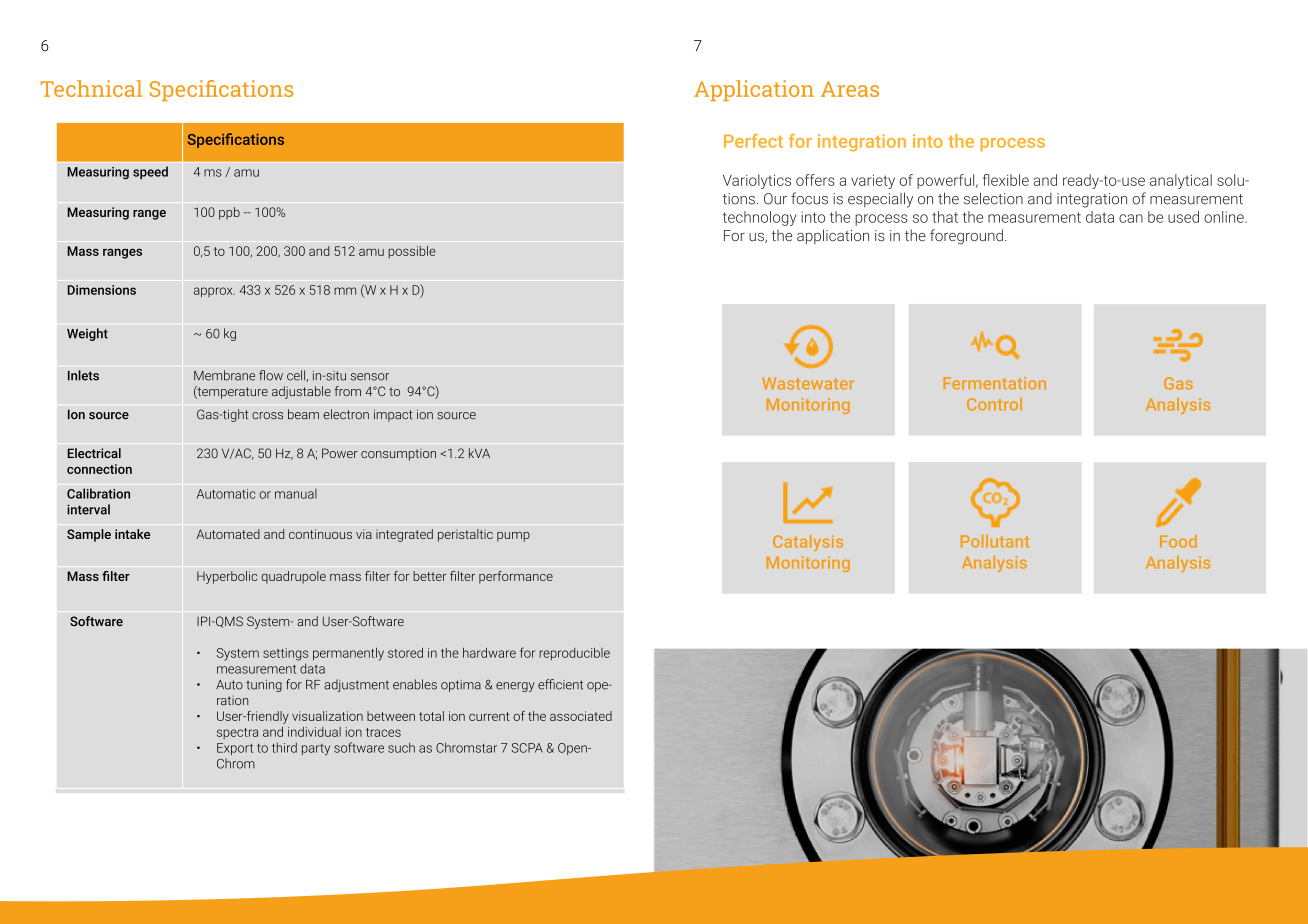 Image resolution: width=1308 pixels, height=924 pixels. Describe the element at coordinates (237, 733) in the screenshot. I see `spectra` at that location.
